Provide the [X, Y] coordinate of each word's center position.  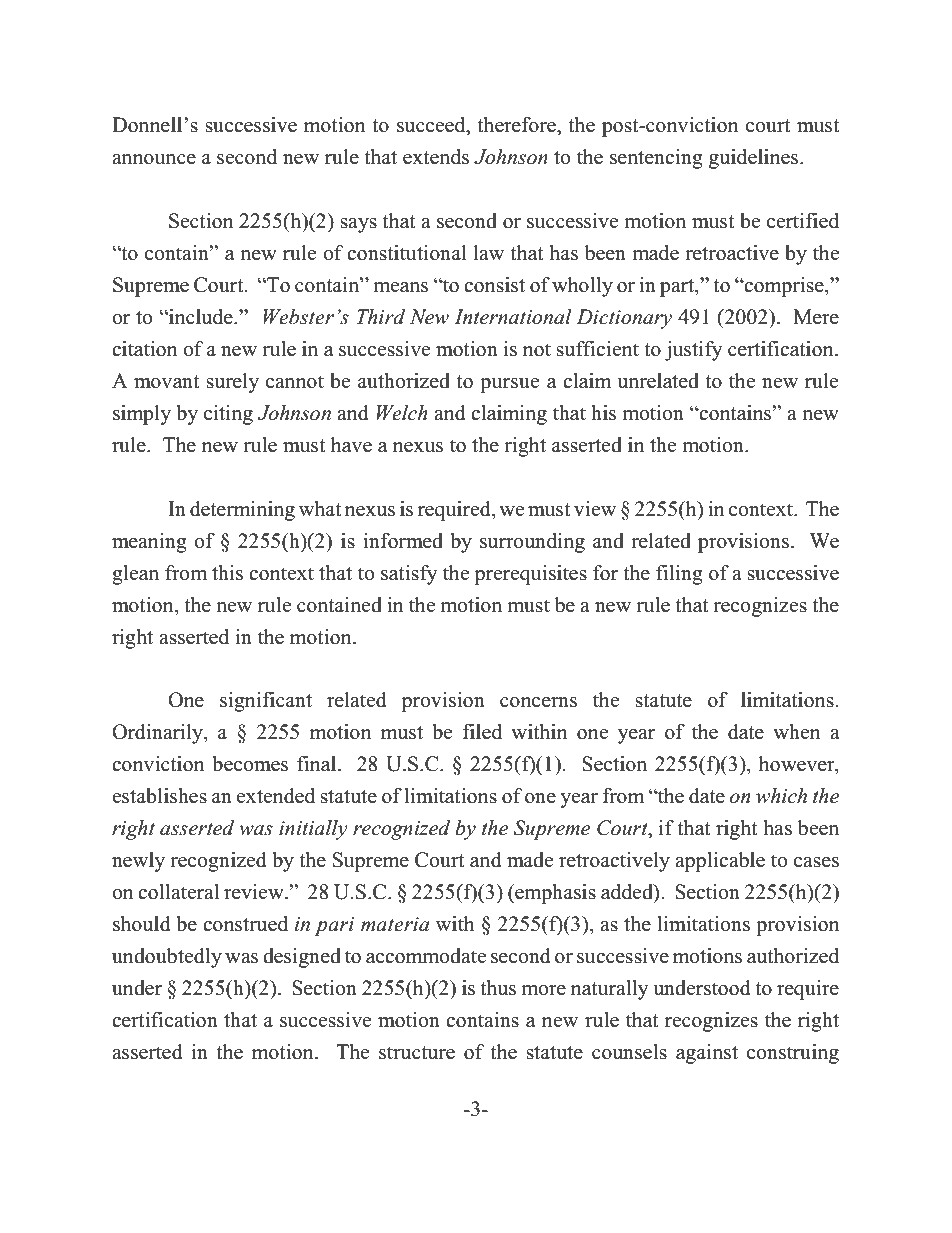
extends [436, 157]
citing [228, 415]
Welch [402, 413]
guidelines [755, 159]
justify [694, 351]
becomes [250, 764]
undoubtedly [167, 958]
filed [482, 732]
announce [154, 159]
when [797, 732]
